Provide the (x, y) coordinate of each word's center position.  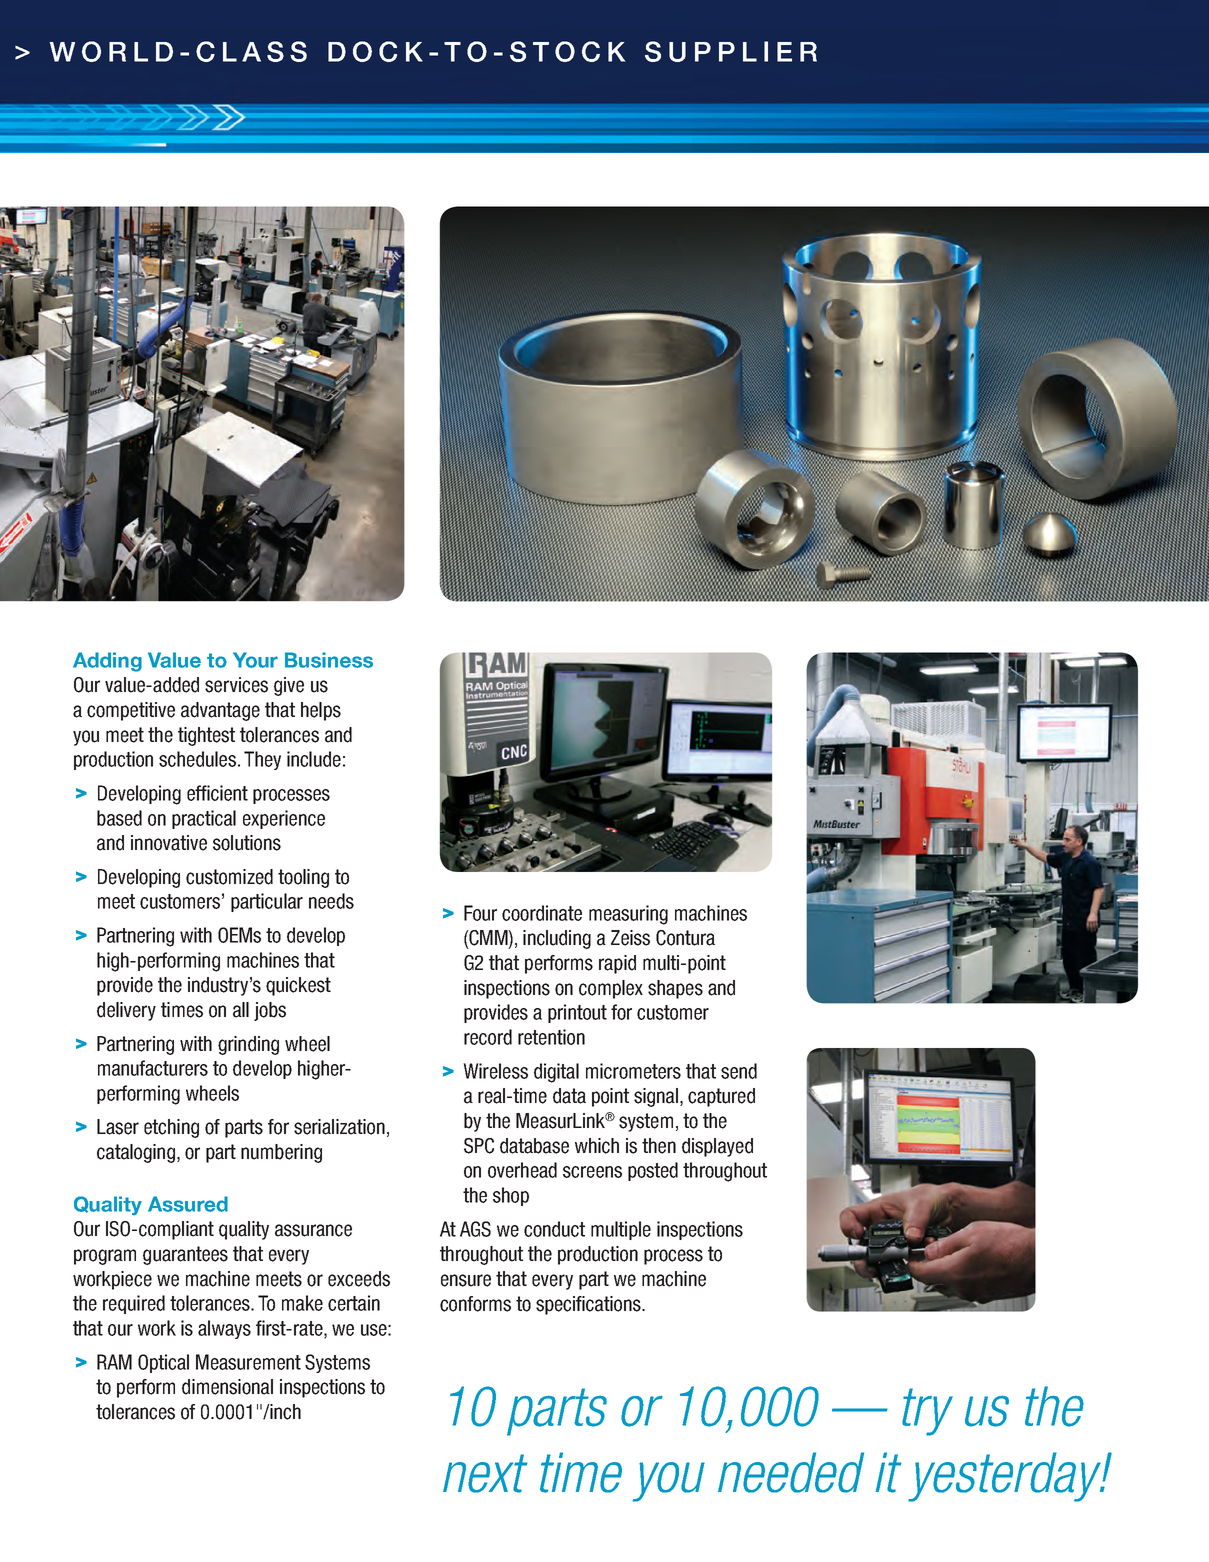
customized (229, 877)
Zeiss (630, 938)
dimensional (227, 1387)
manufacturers (153, 1068)
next (485, 1473)
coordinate (542, 913)
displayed (717, 1147)
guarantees (185, 1255)
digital (556, 1073)
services (236, 685)
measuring (628, 915)
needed (791, 1472)
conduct (554, 1229)
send (739, 1071)
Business (329, 660)
